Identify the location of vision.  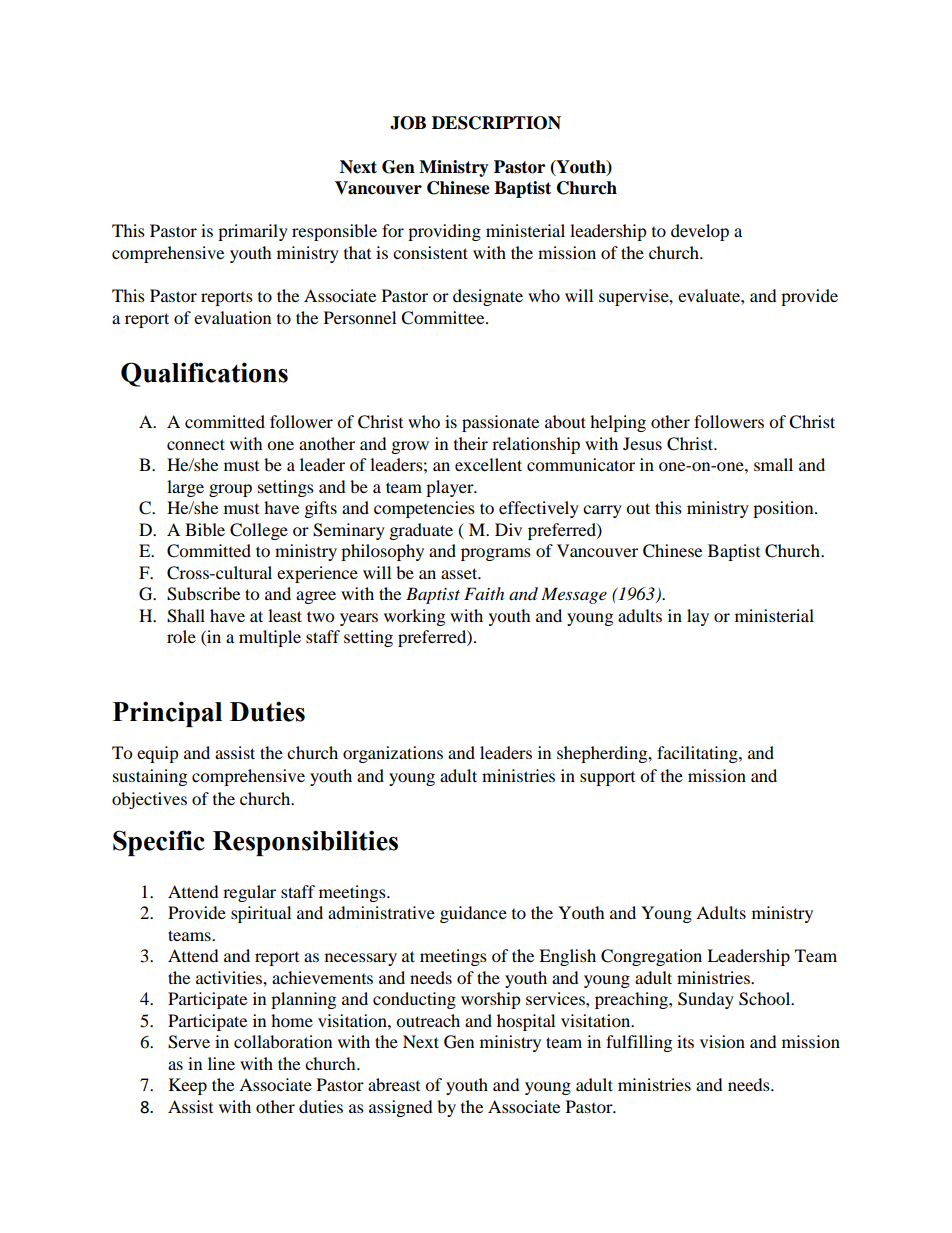
(722, 1041).
